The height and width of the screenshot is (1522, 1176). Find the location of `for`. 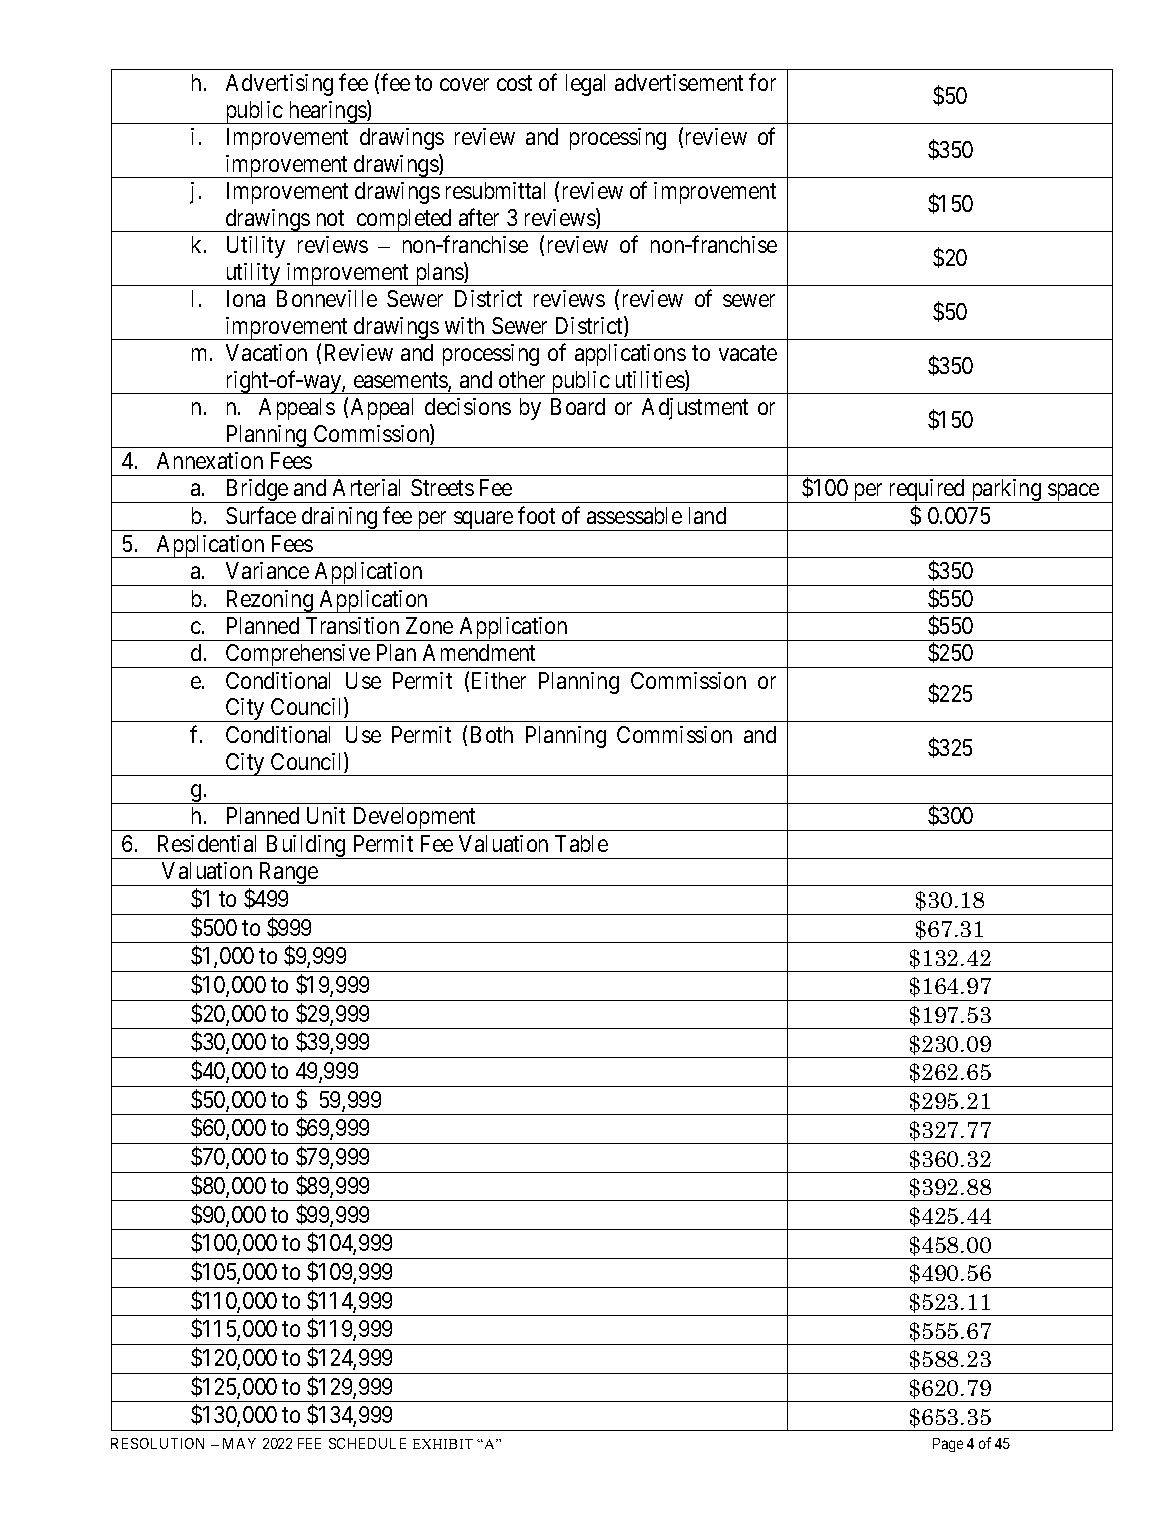

for is located at coordinates (762, 82).
